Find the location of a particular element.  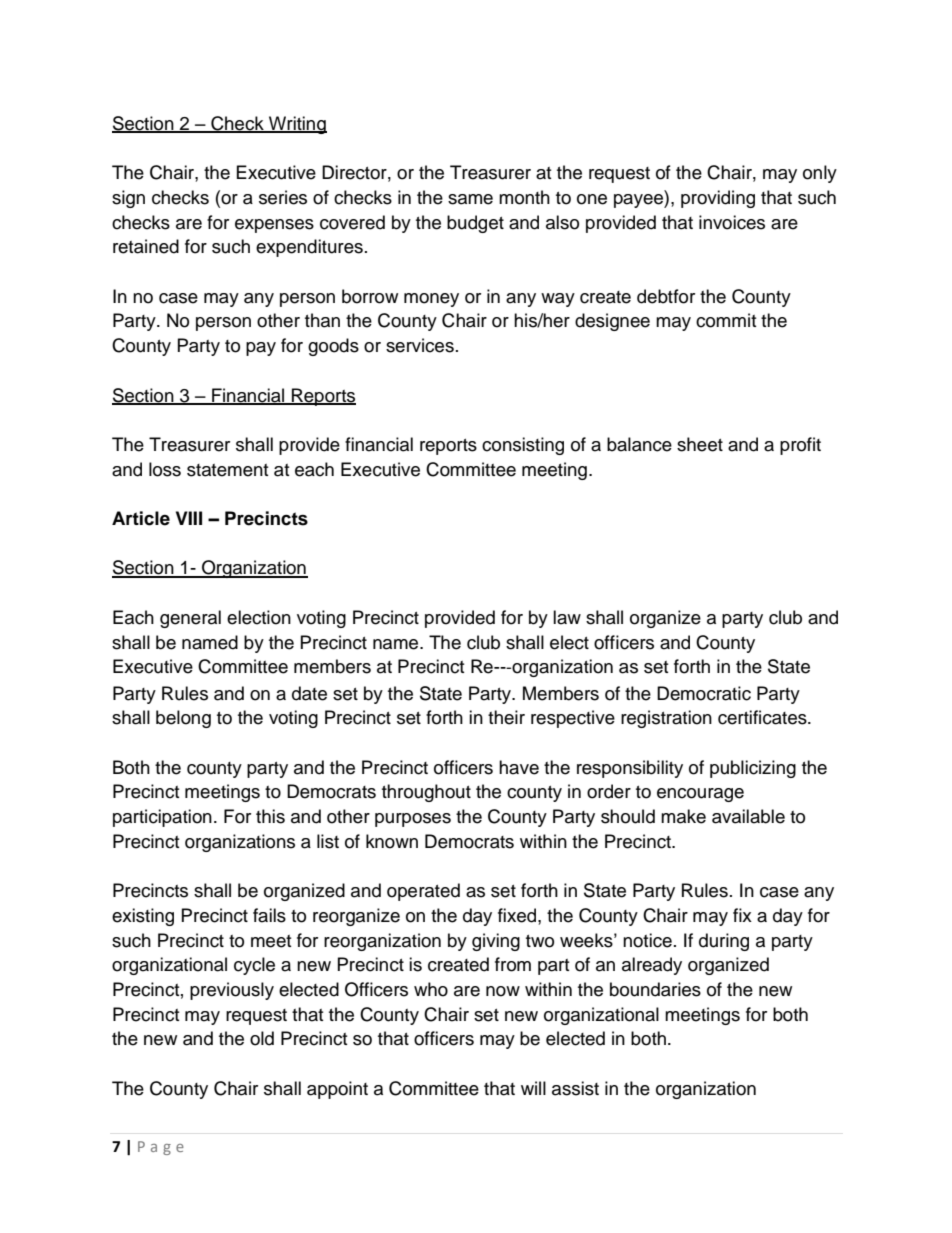

Writing is located at coordinates (297, 125).
